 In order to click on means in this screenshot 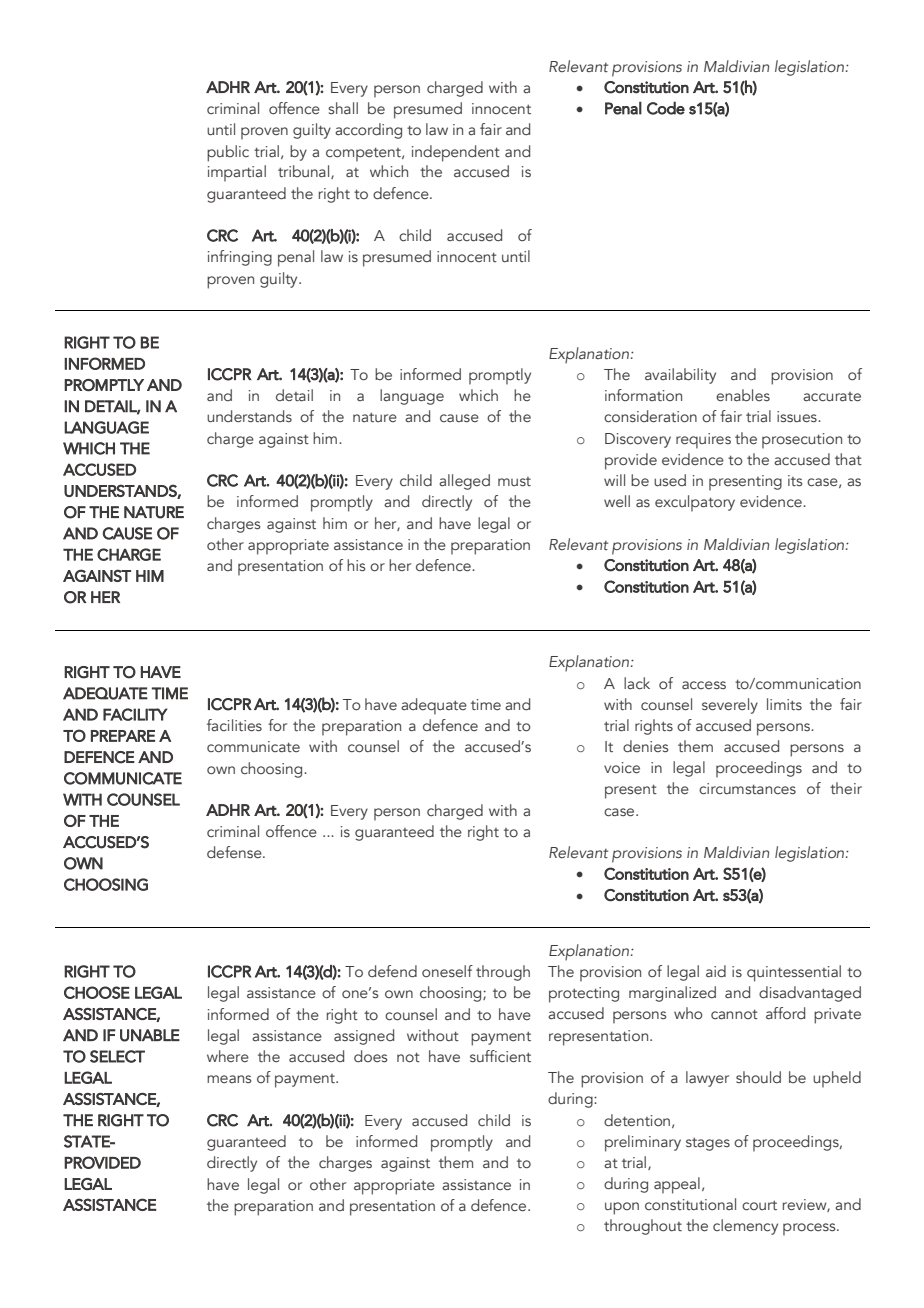, I will do `click(229, 1079)`.
